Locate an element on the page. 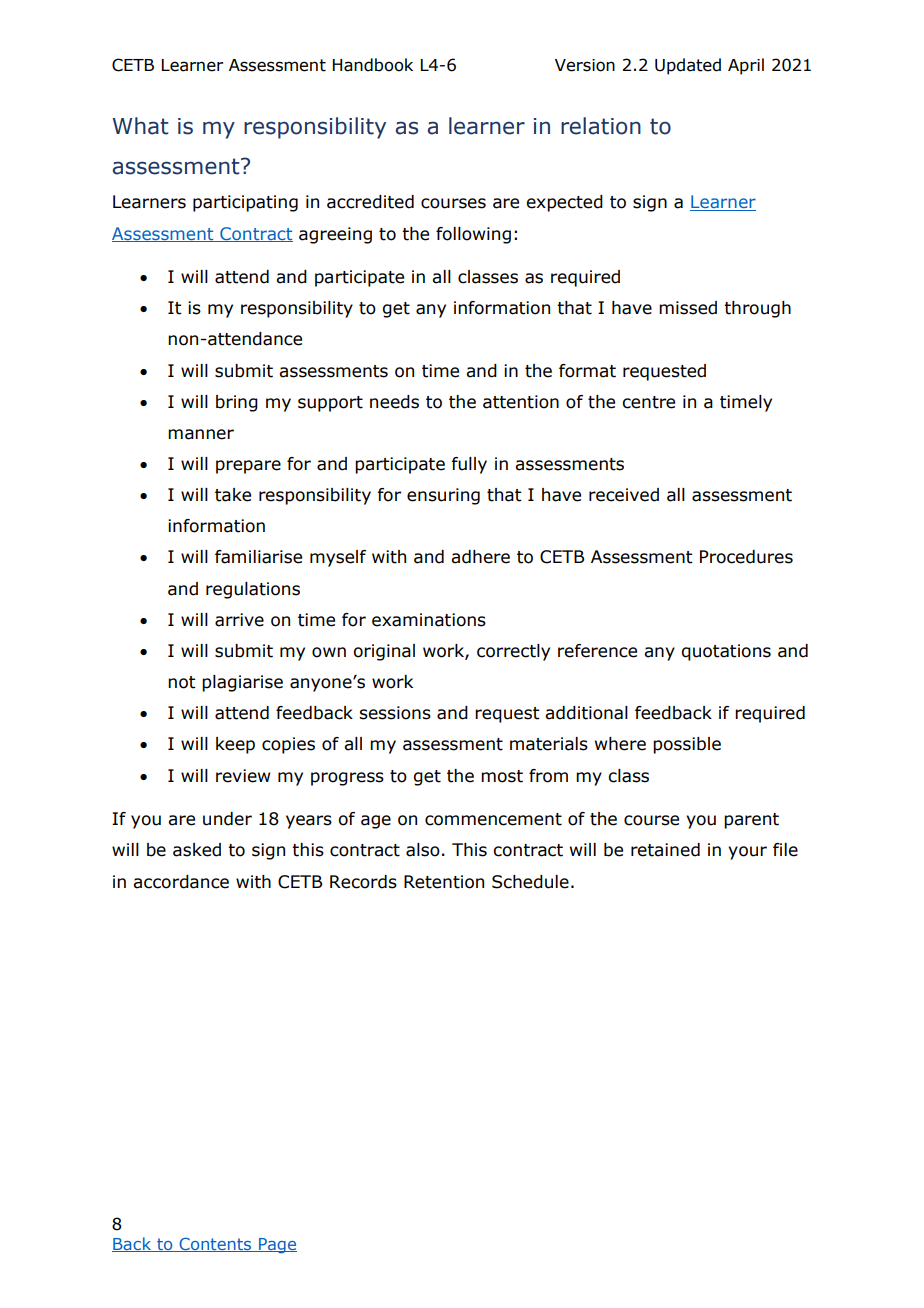  centre is located at coordinates (648, 402).
